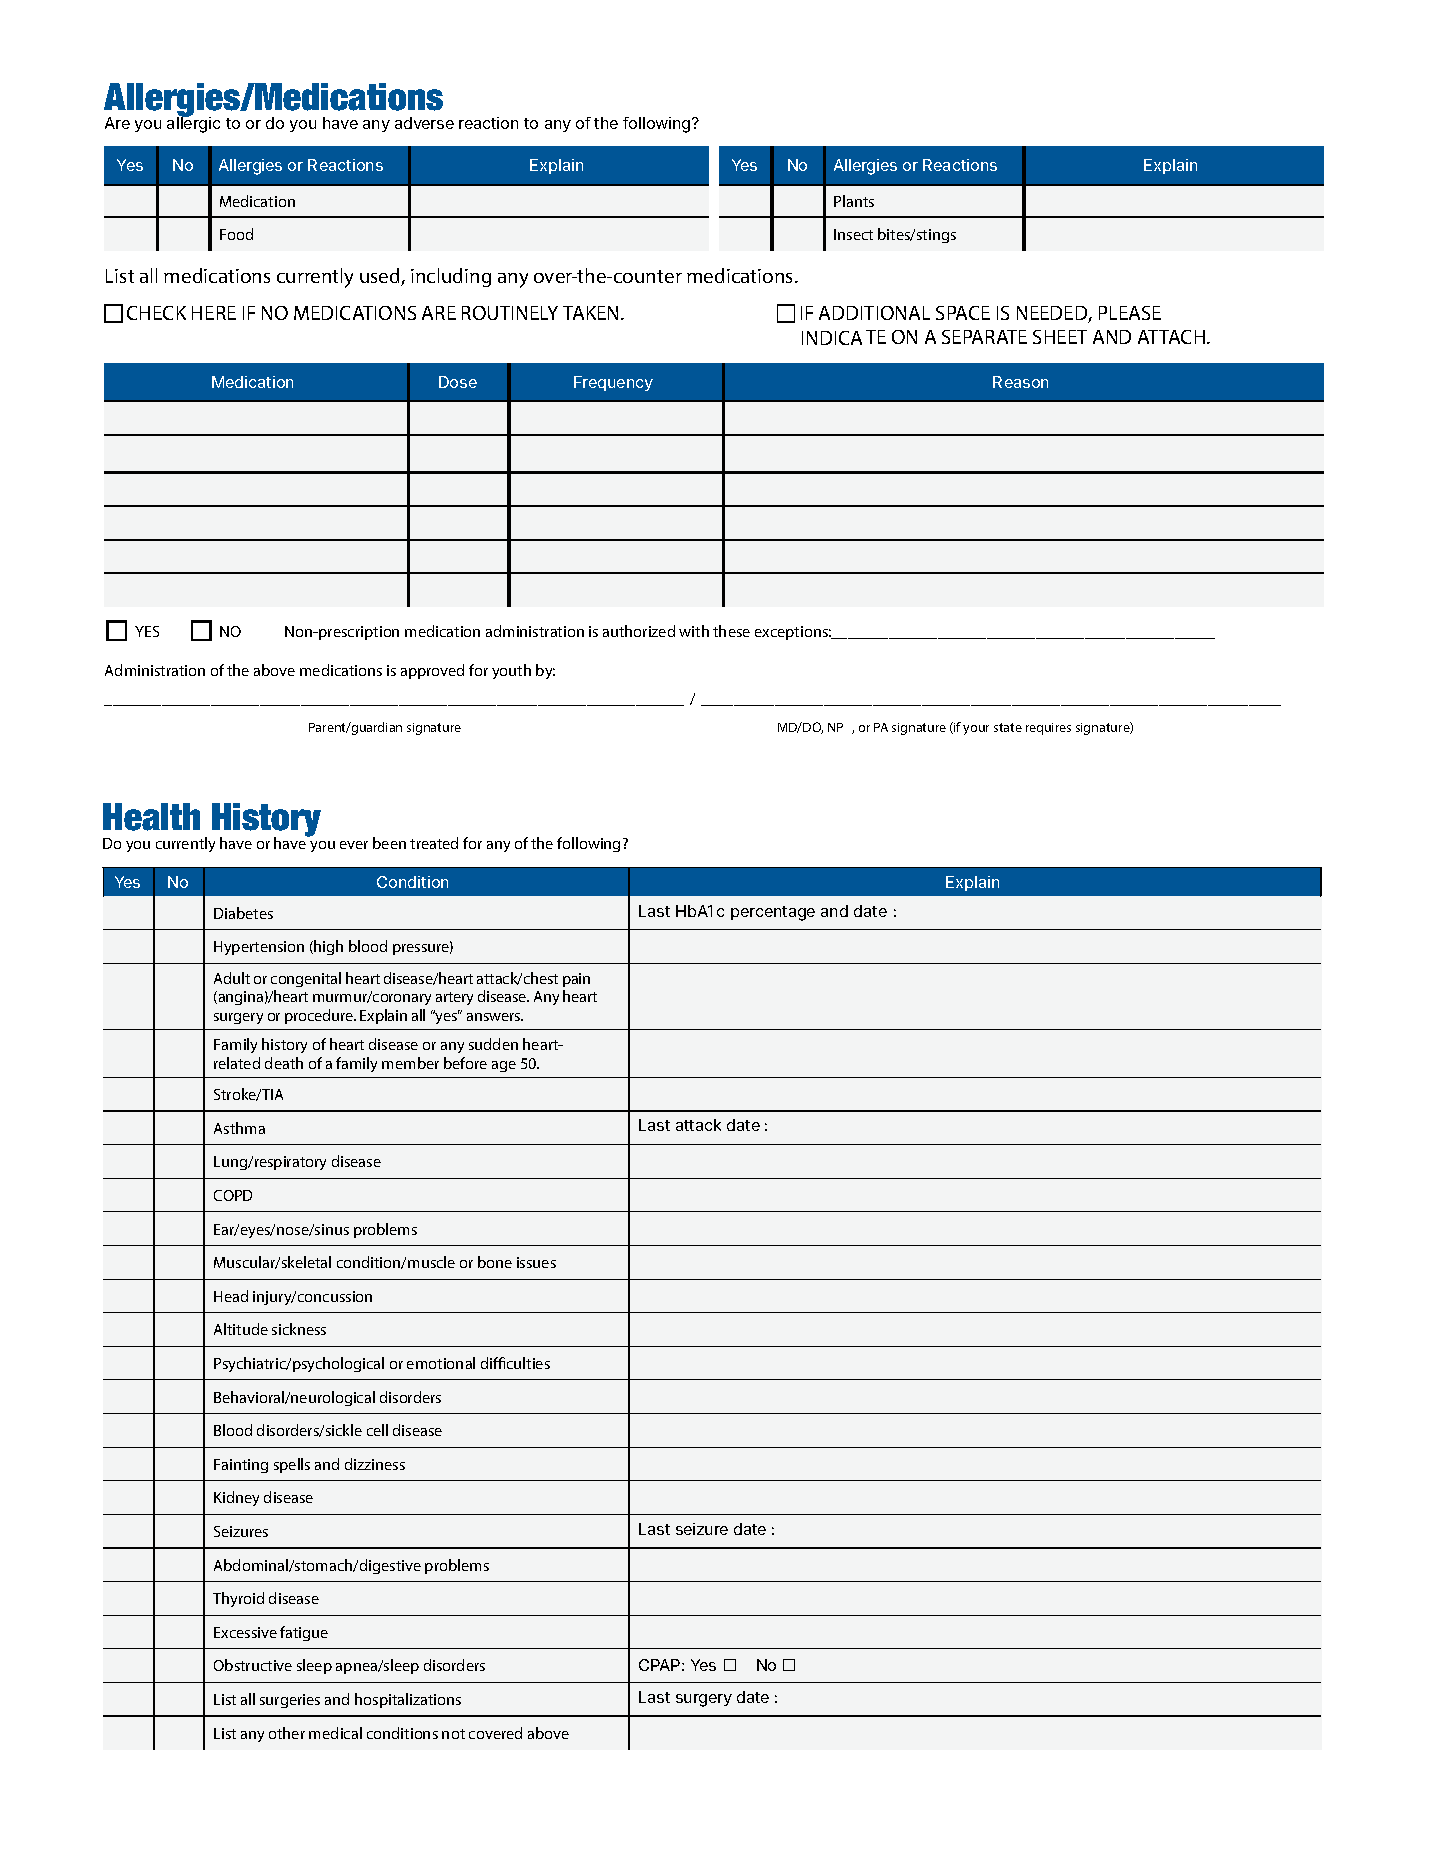  Describe the element at coordinates (592, 313) in the screenshot. I see `TAKEN` at that location.
